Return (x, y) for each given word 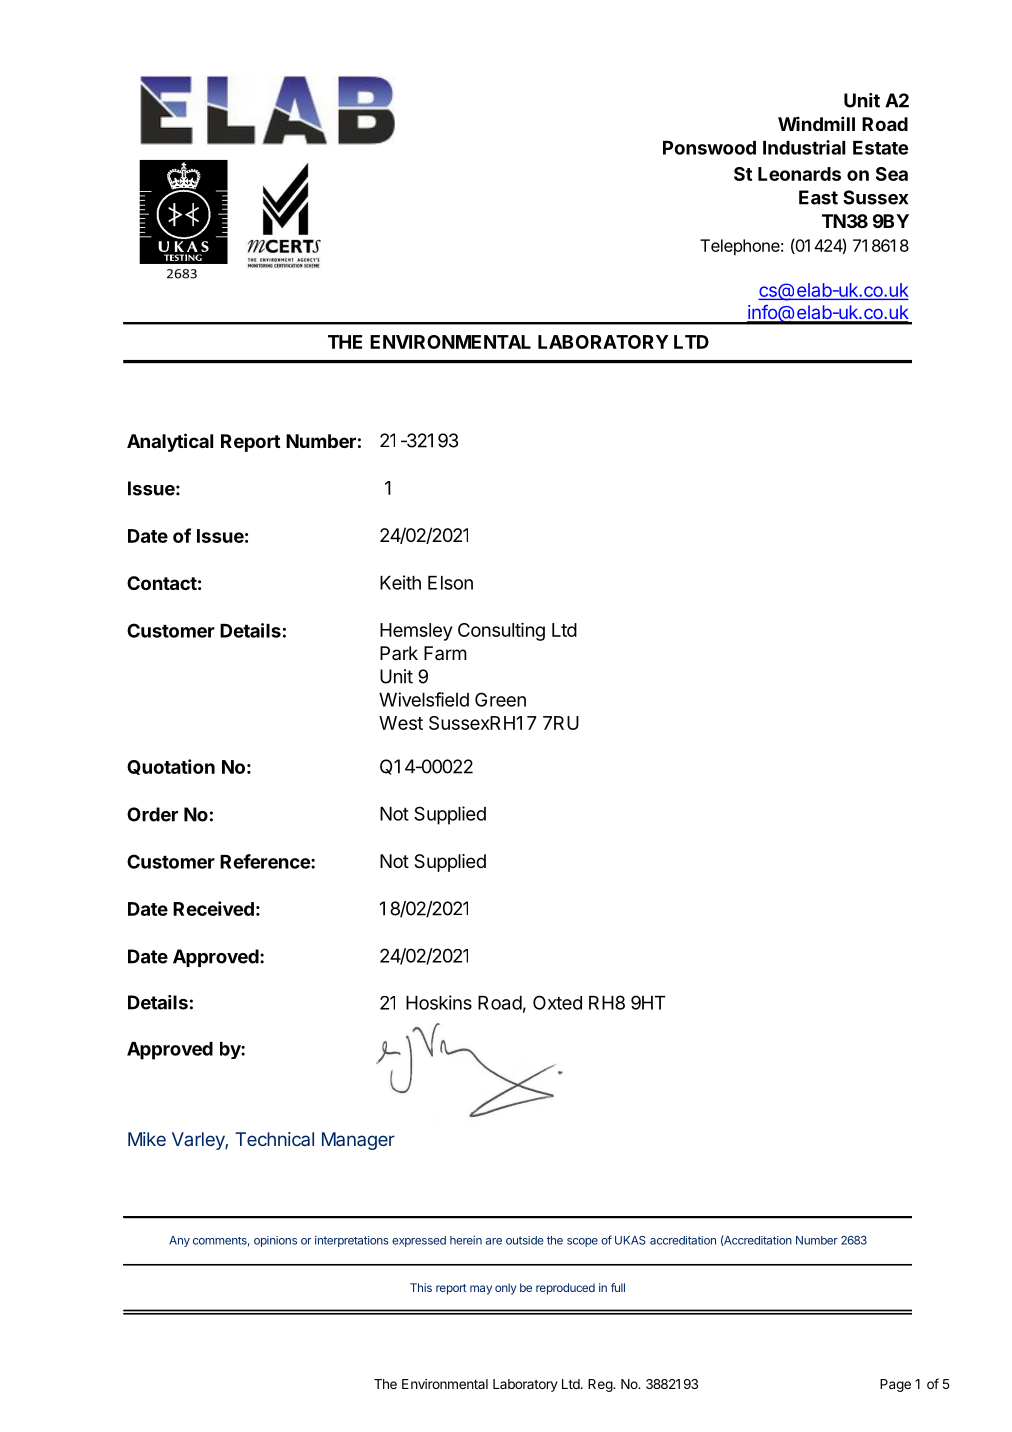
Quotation (171, 767)
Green (500, 699)
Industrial (804, 147)
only (505, 1289)
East (818, 197)
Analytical (170, 442)
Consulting (501, 631)
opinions (275, 1241)
